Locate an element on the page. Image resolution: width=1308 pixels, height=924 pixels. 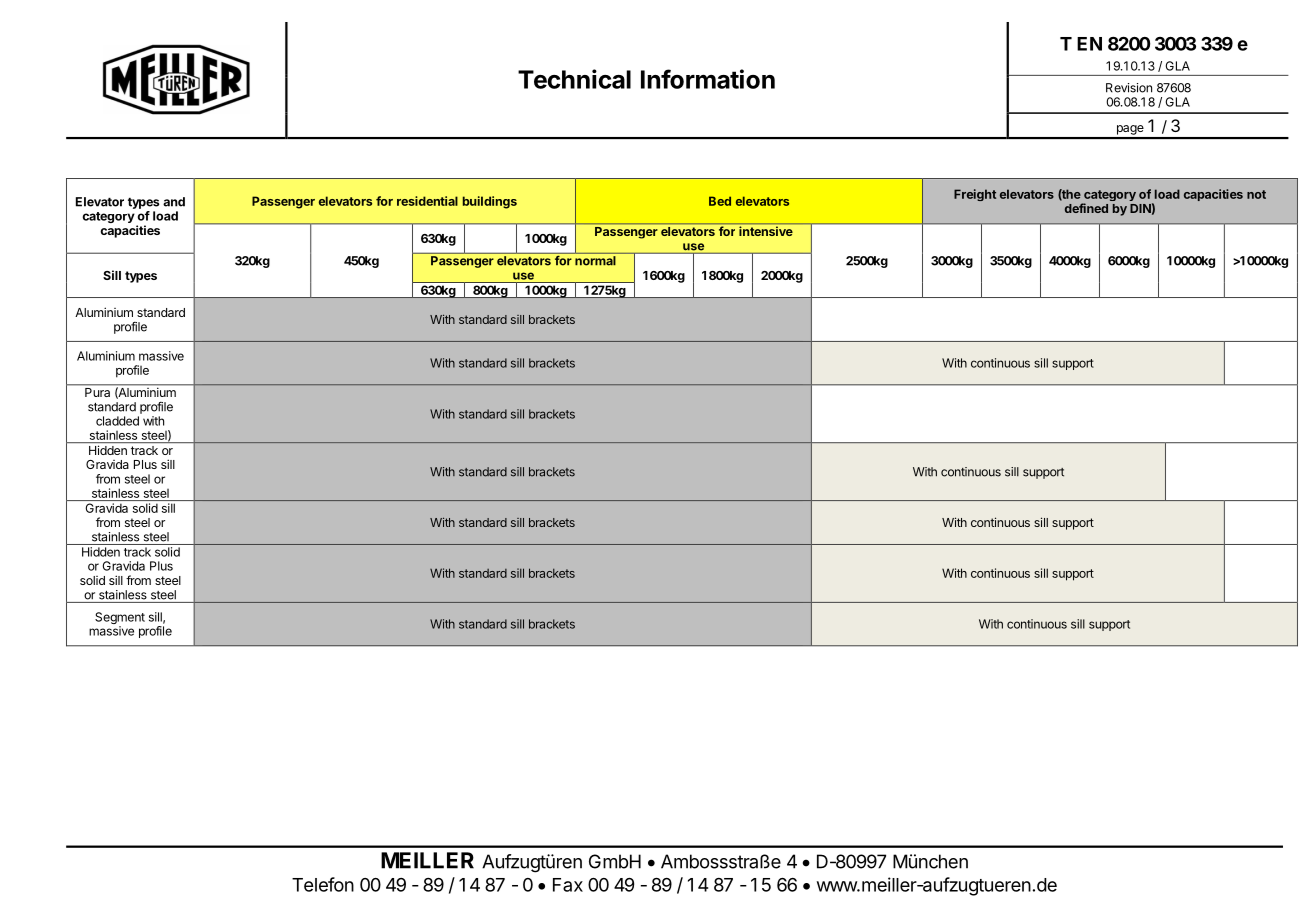
defined is located at coordinates (1086, 208).
